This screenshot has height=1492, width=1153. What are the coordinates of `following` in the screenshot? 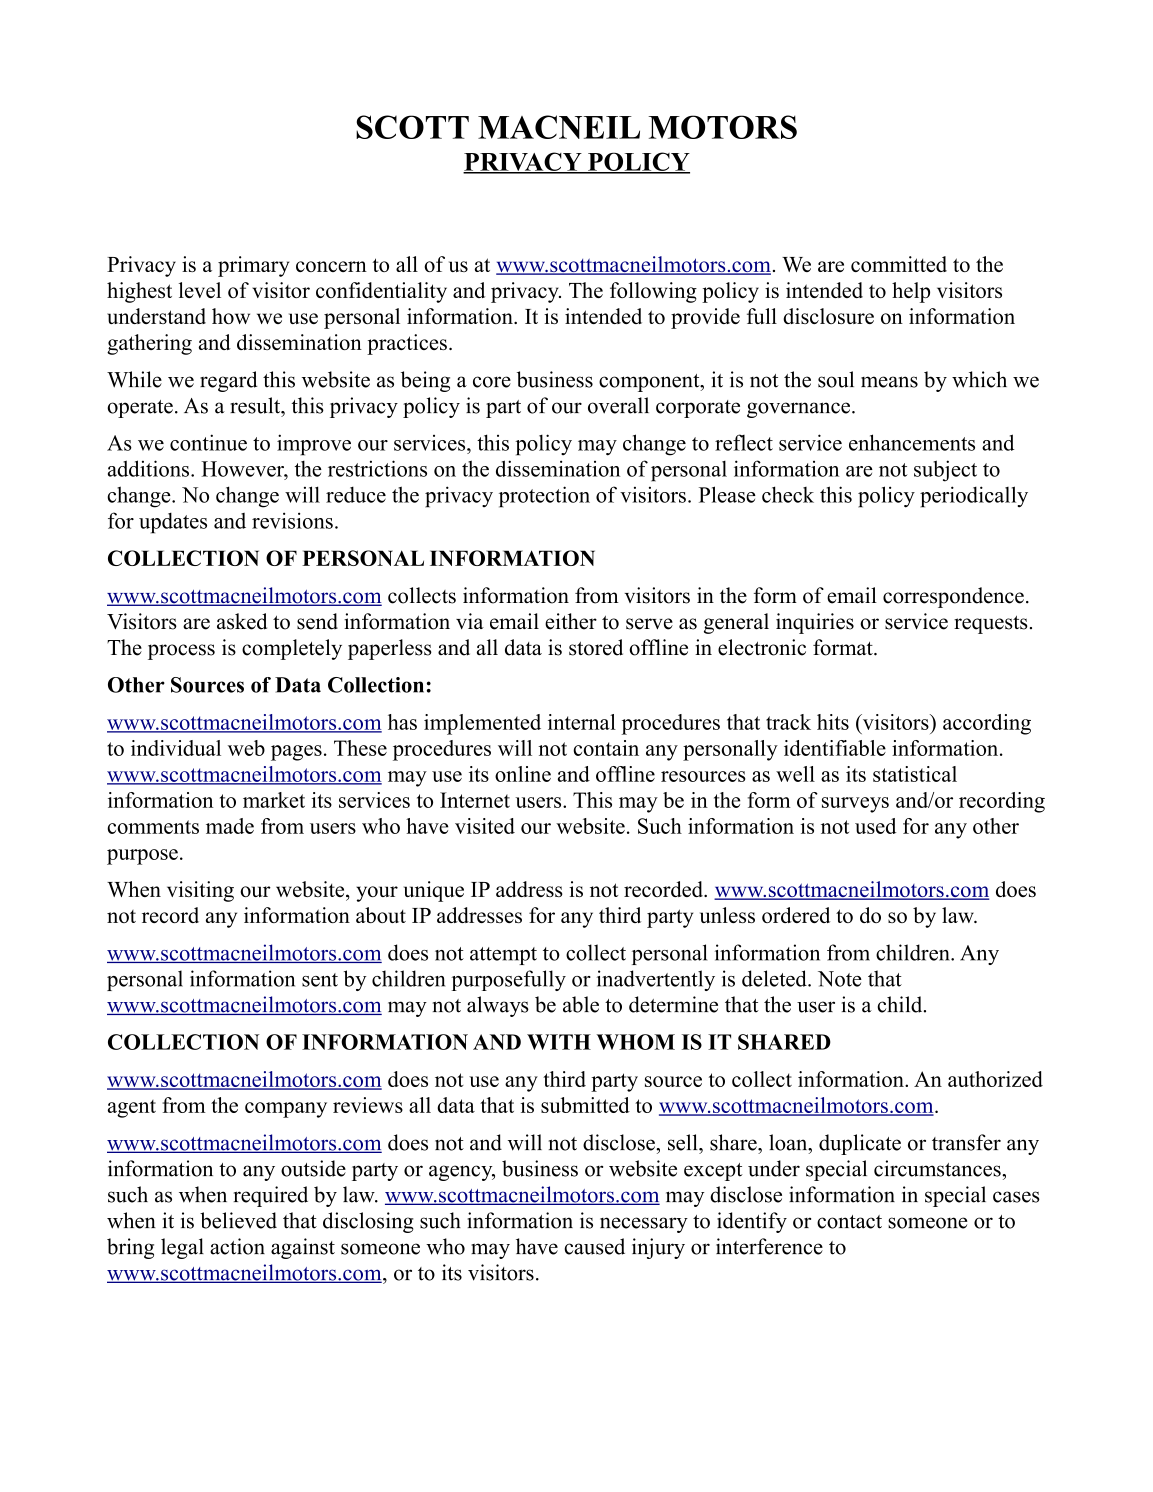 It's located at (653, 292).
